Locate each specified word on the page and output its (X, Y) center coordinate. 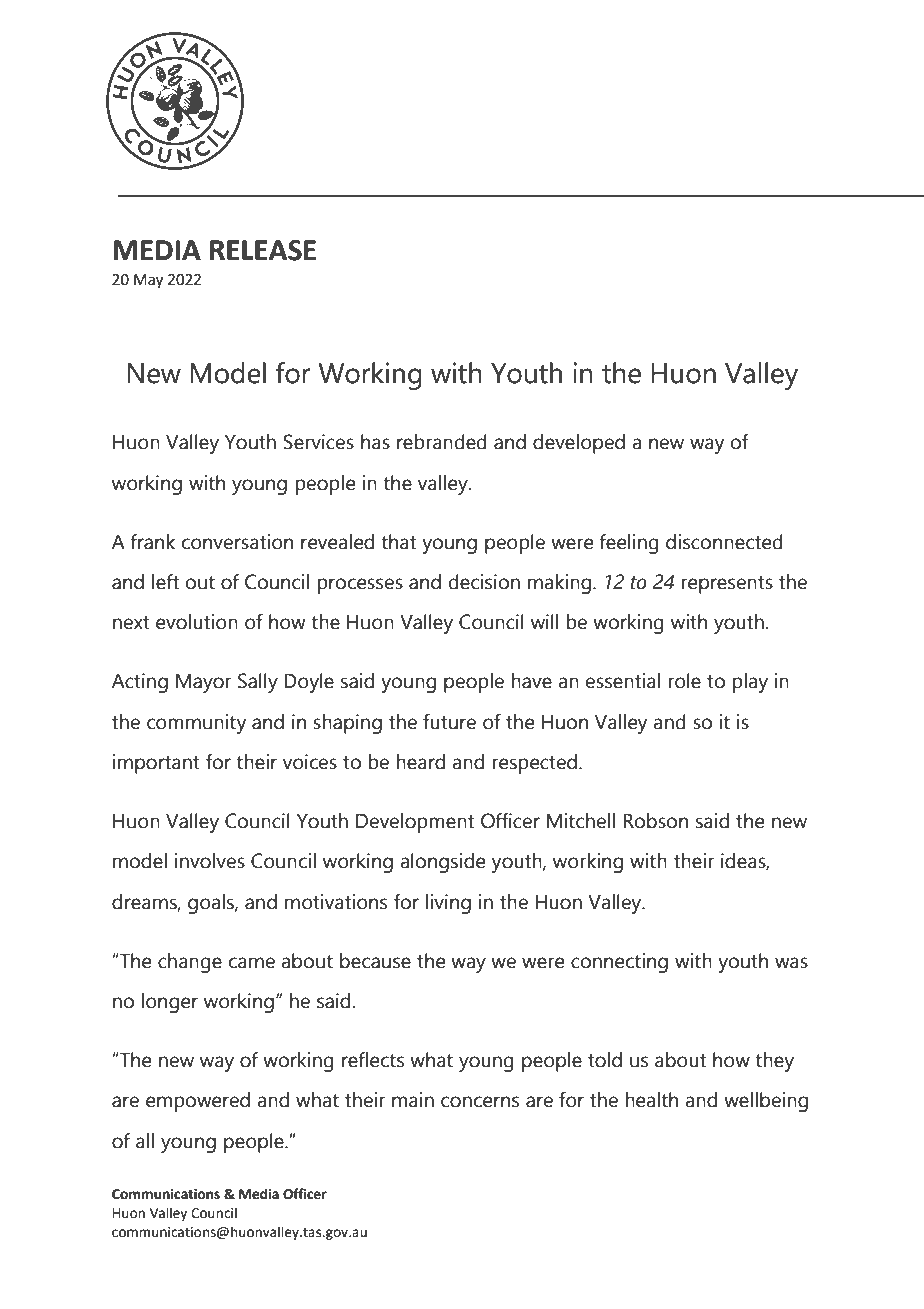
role (685, 681)
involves (210, 861)
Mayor (204, 683)
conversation (237, 542)
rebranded (442, 442)
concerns (480, 1102)
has (375, 442)
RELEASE (263, 250)
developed (579, 444)
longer (170, 1003)
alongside (442, 863)
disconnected (724, 542)
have (532, 681)
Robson (655, 821)
